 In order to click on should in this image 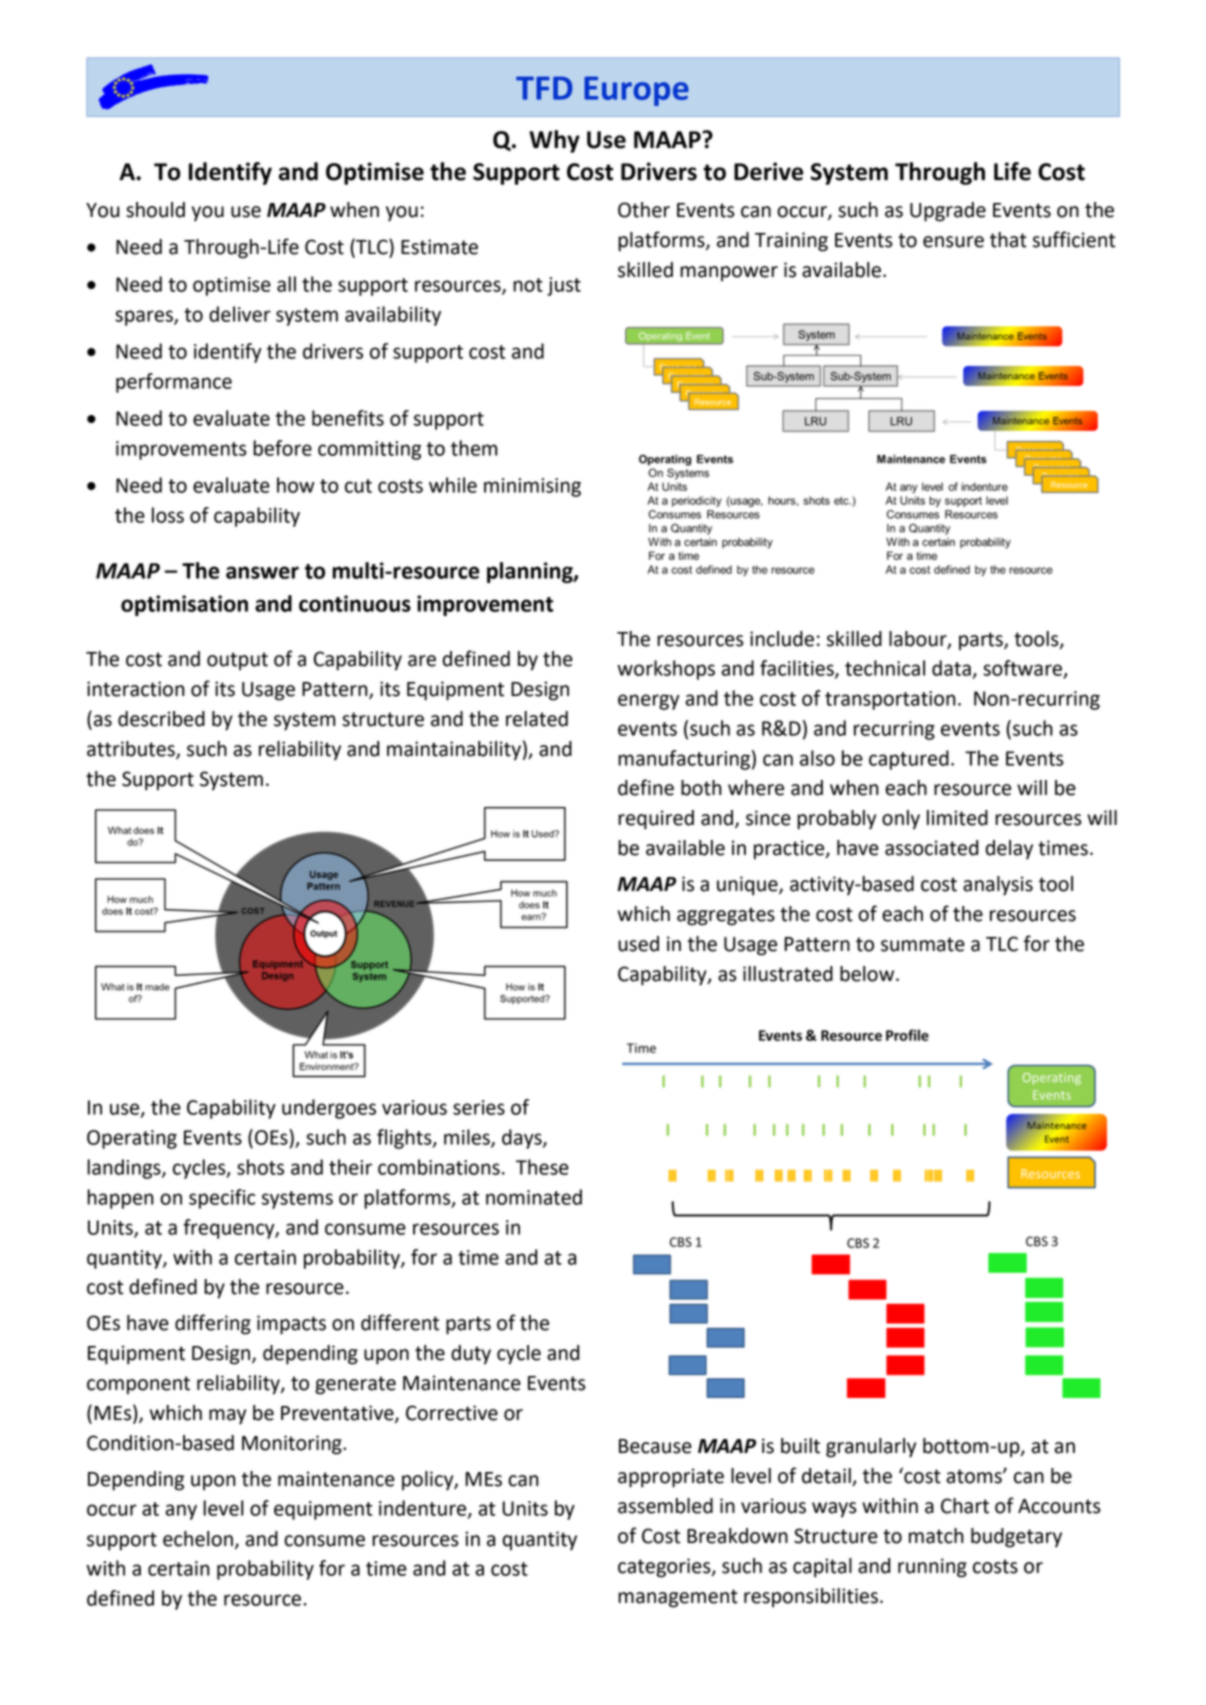, I will do `click(155, 210)`.
